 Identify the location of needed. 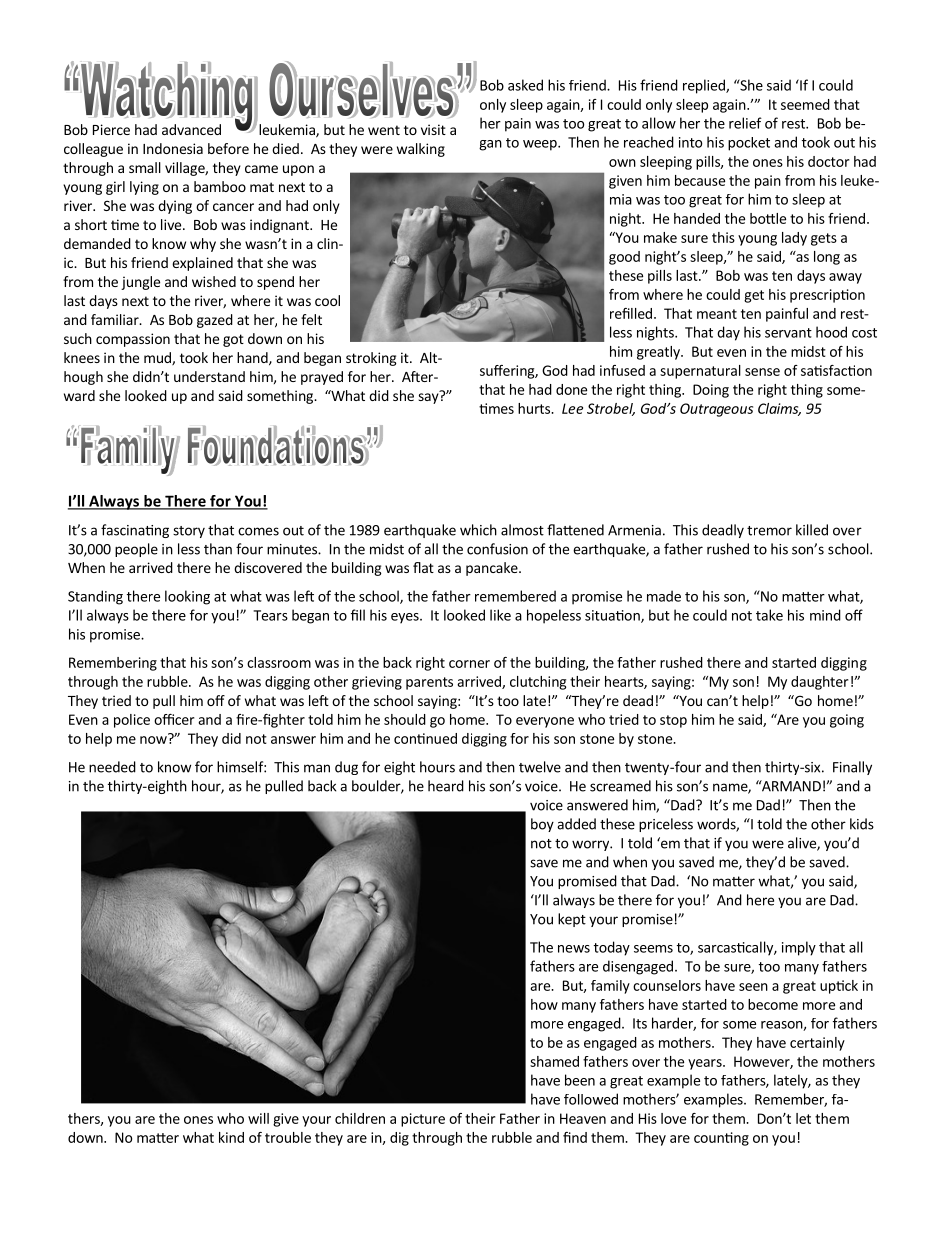
(112, 767).
